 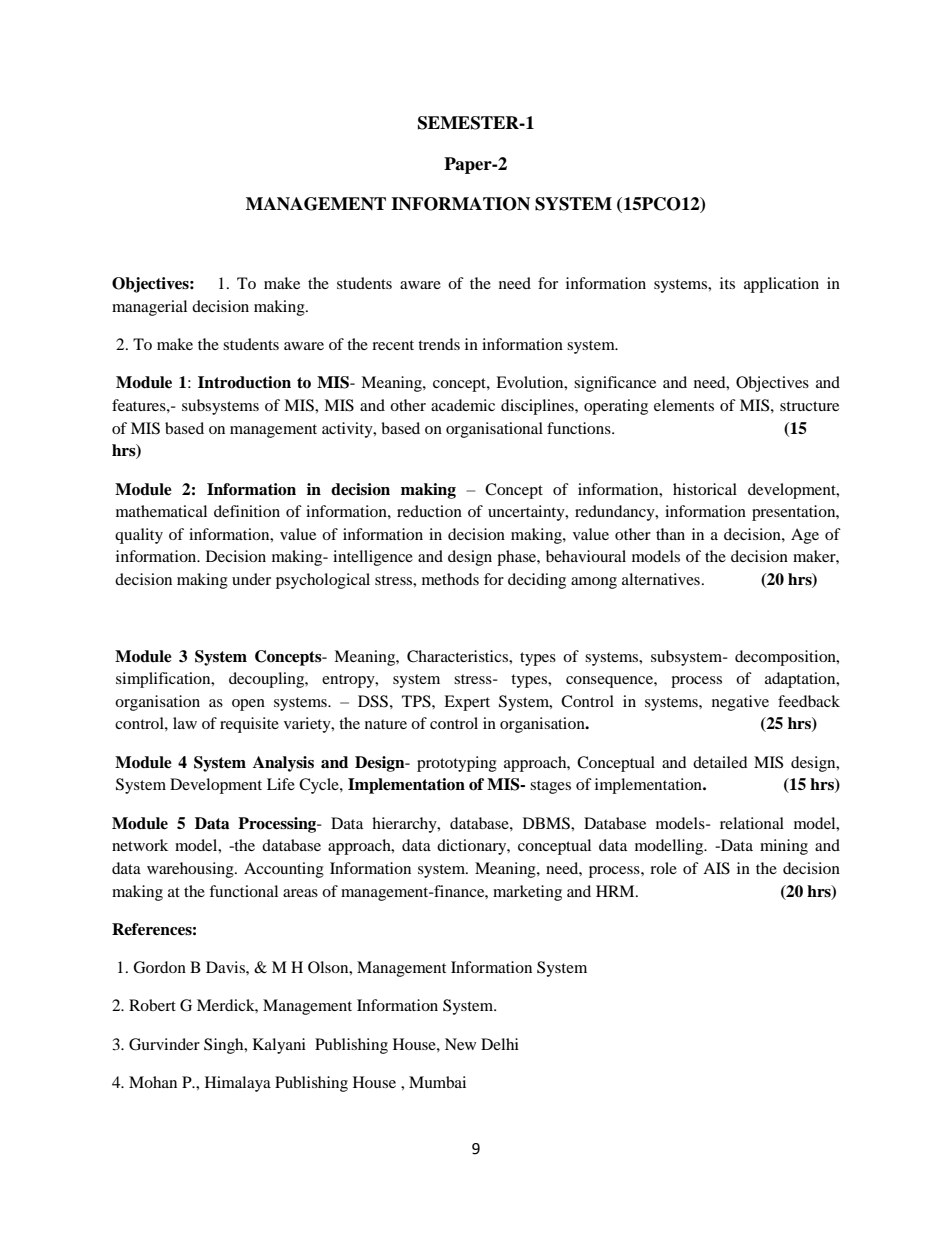 I want to click on trends, so click(x=439, y=344).
